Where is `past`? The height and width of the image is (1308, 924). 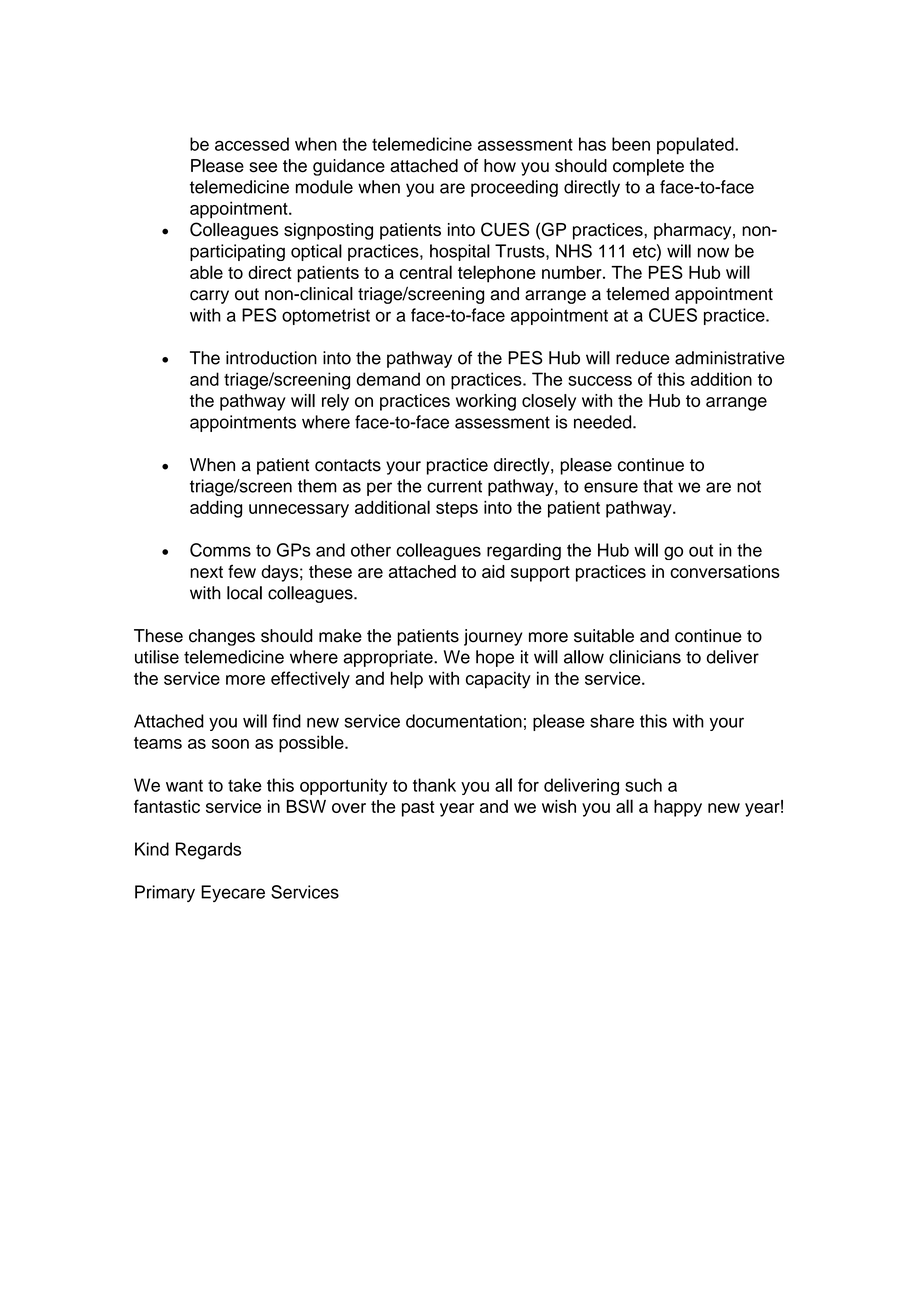 past is located at coordinates (418, 809).
